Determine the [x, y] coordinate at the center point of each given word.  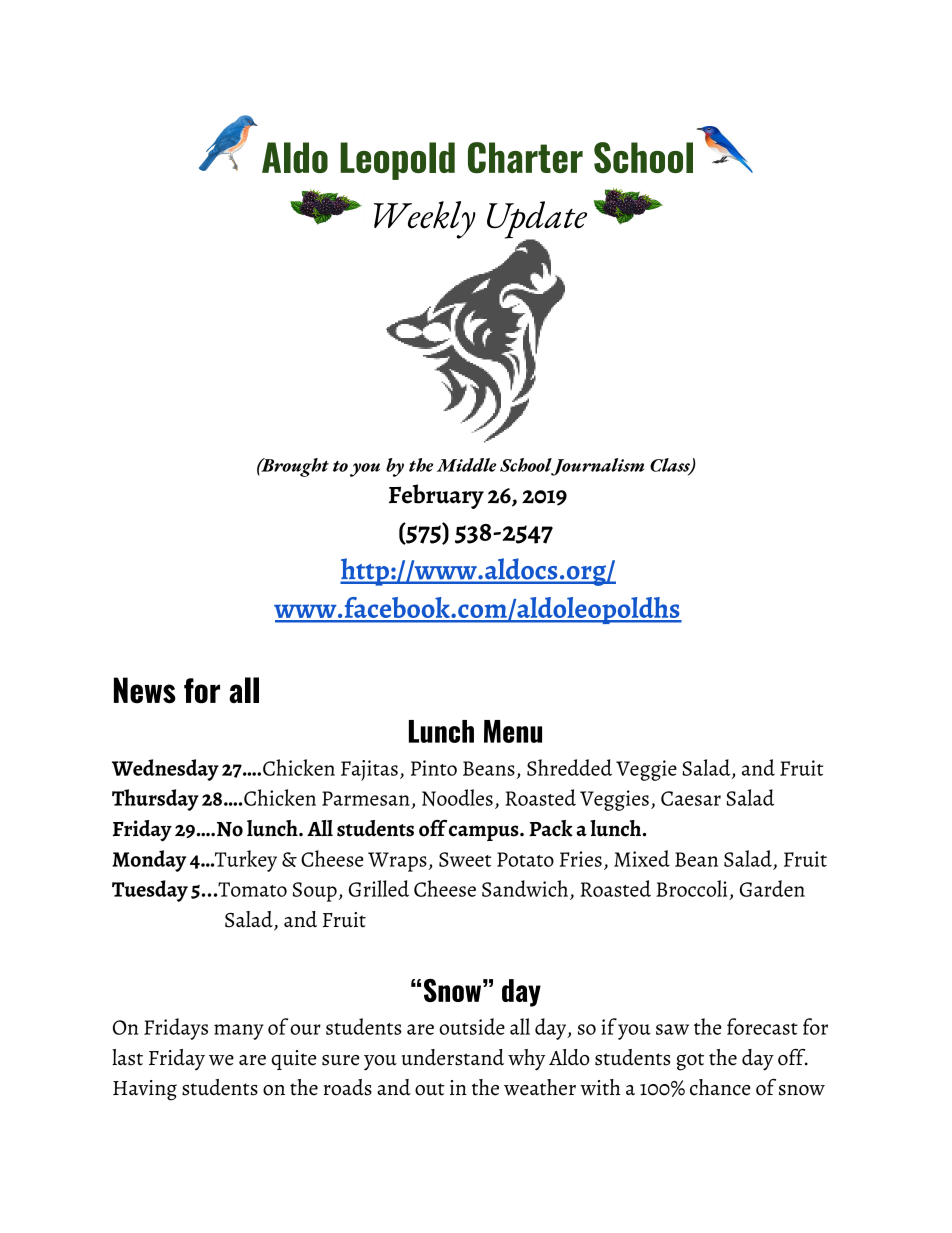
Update [537, 221]
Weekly [425, 220]
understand [453, 1057]
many [239, 1032]
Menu [513, 731]
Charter [525, 158]
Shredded [569, 767]
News [145, 690]
